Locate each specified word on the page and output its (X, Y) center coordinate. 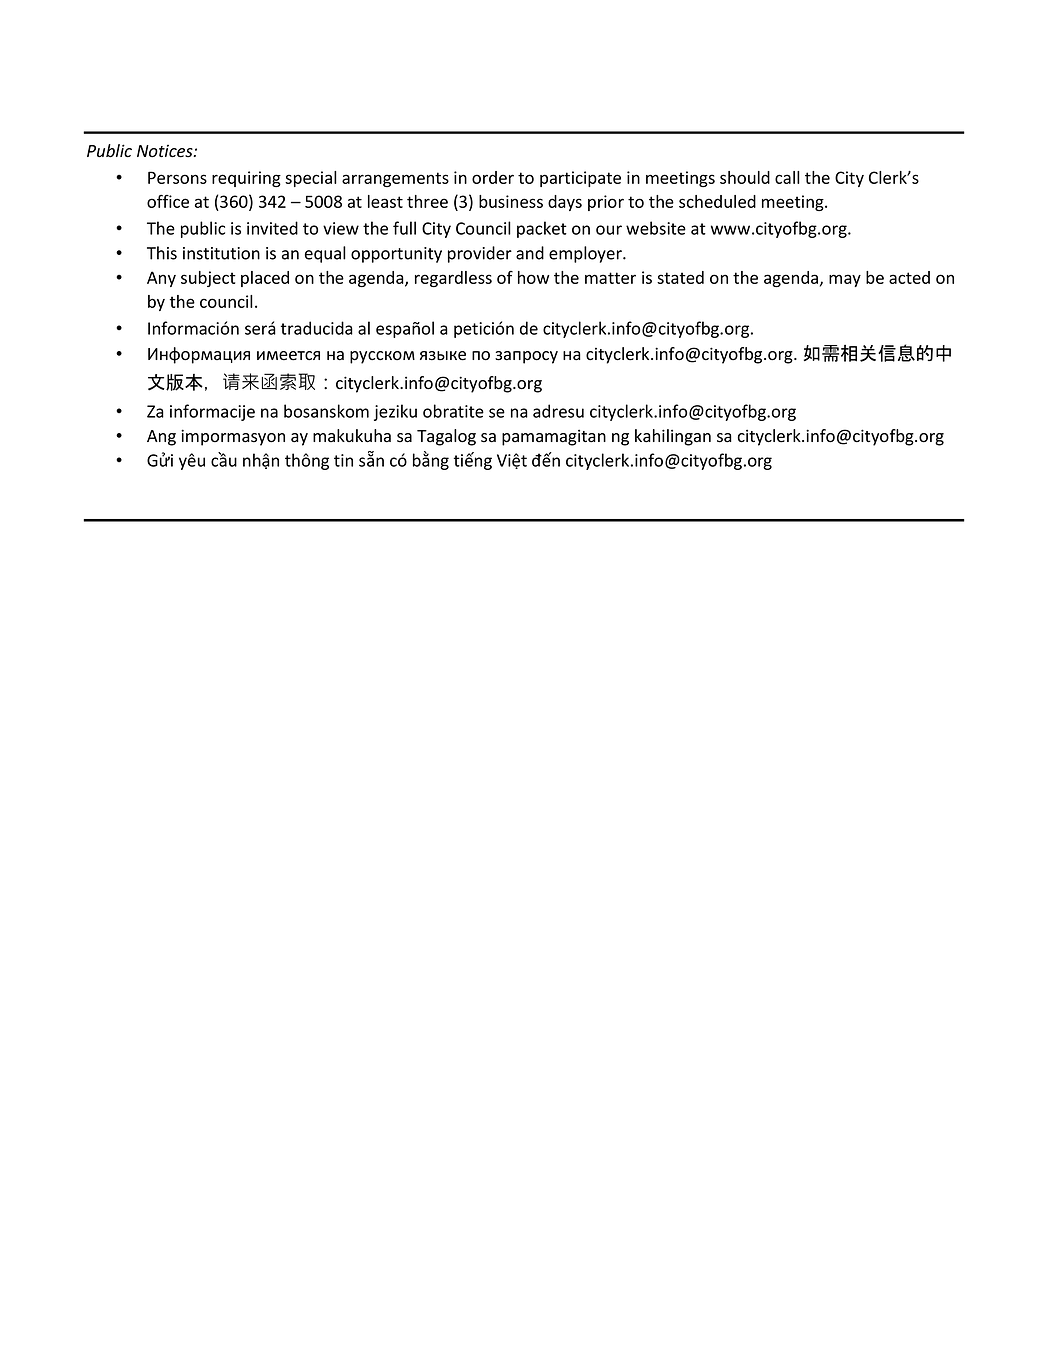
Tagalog (446, 437)
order (493, 177)
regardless (453, 279)
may (845, 280)
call (787, 177)
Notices (166, 151)
